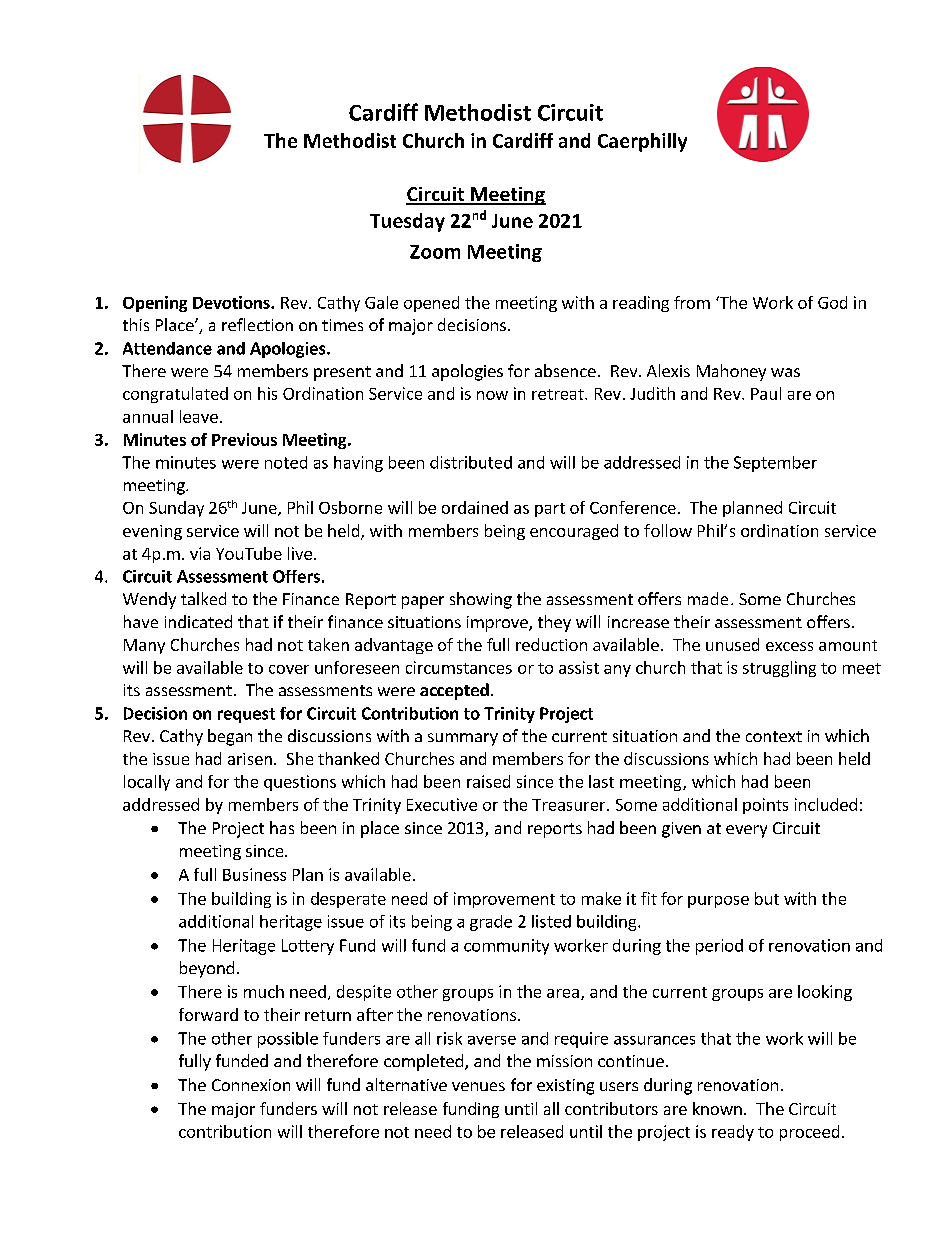 This screenshot has width=952, height=1233. What do you see at coordinates (478, 1086) in the screenshot?
I see `venues` at bounding box center [478, 1086].
